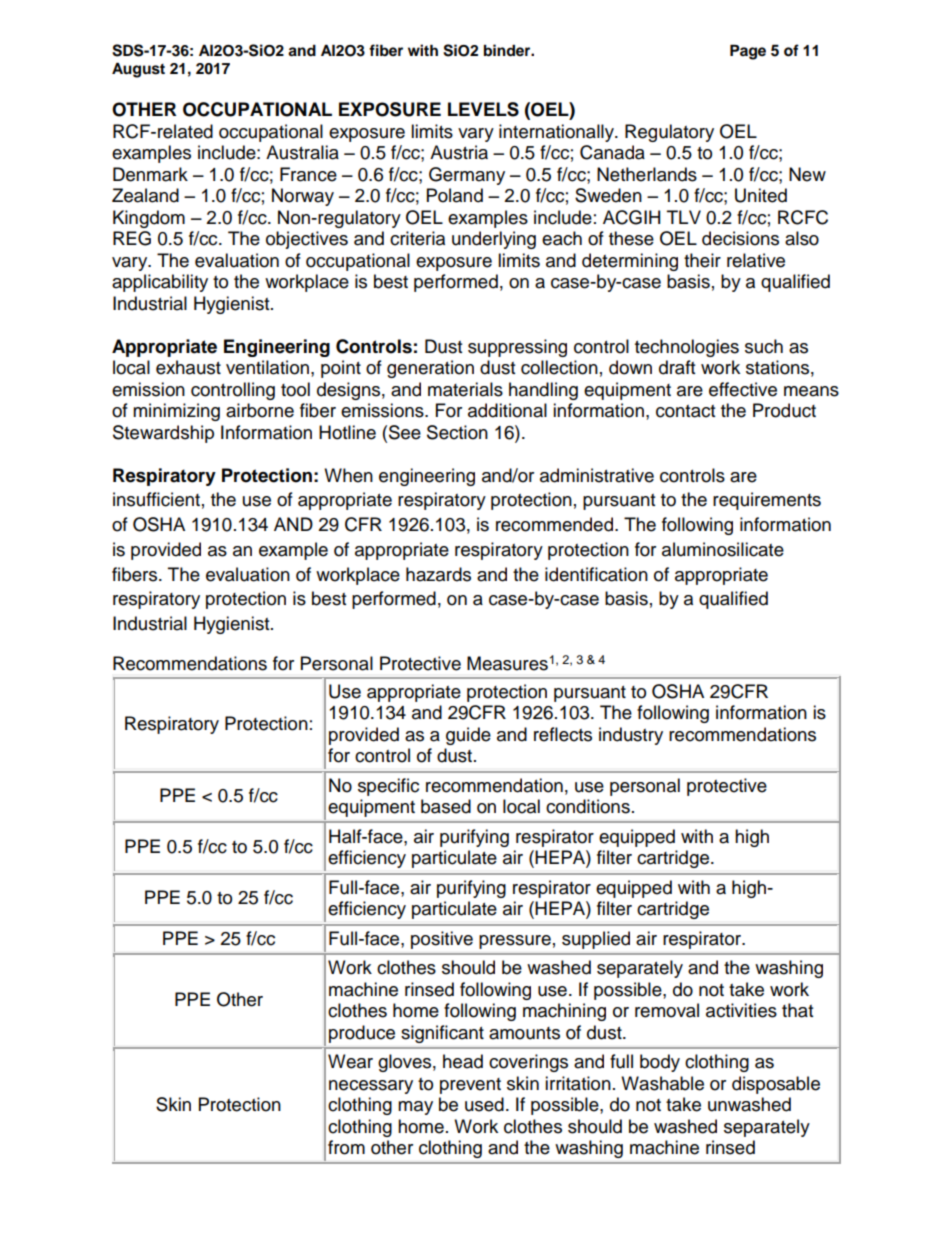  I want to click on August, so click(138, 70).
